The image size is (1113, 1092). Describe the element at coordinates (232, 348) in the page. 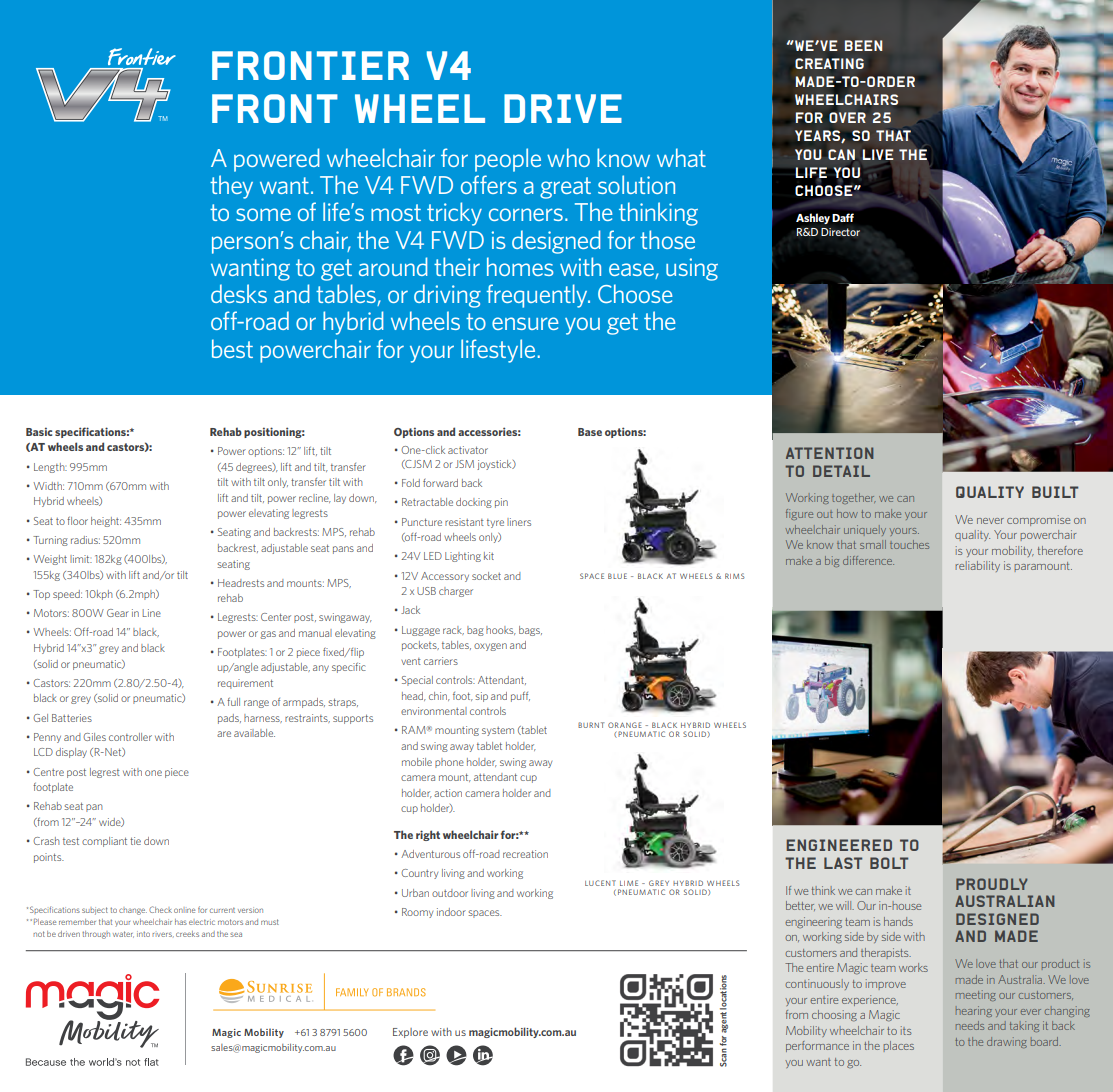

I see `best` at that location.
